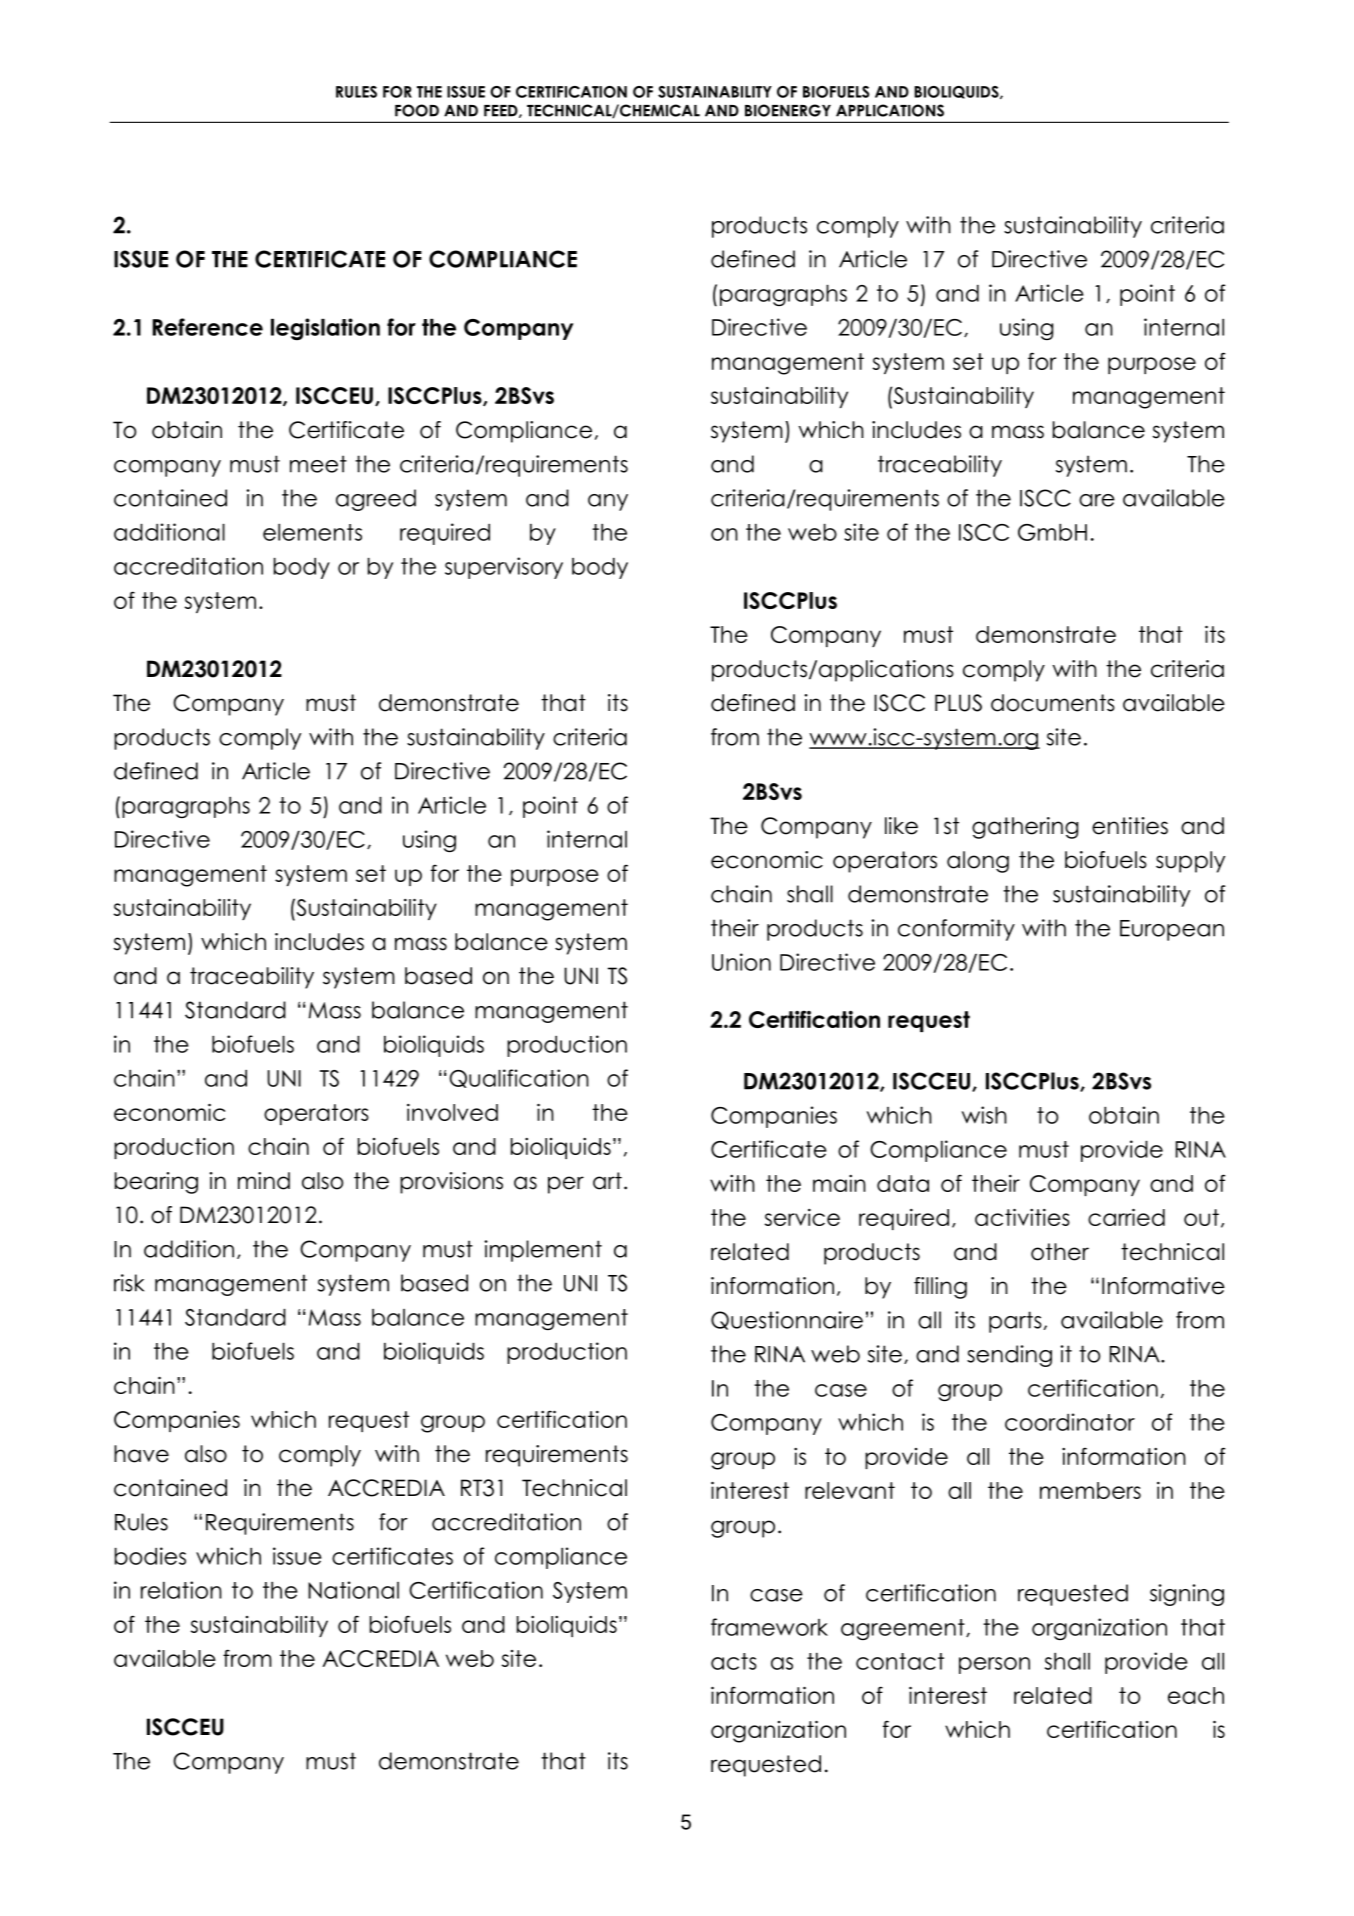 The height and width of the document is (1916, 1354). I want to click on FOOD, so click(417, 110).
